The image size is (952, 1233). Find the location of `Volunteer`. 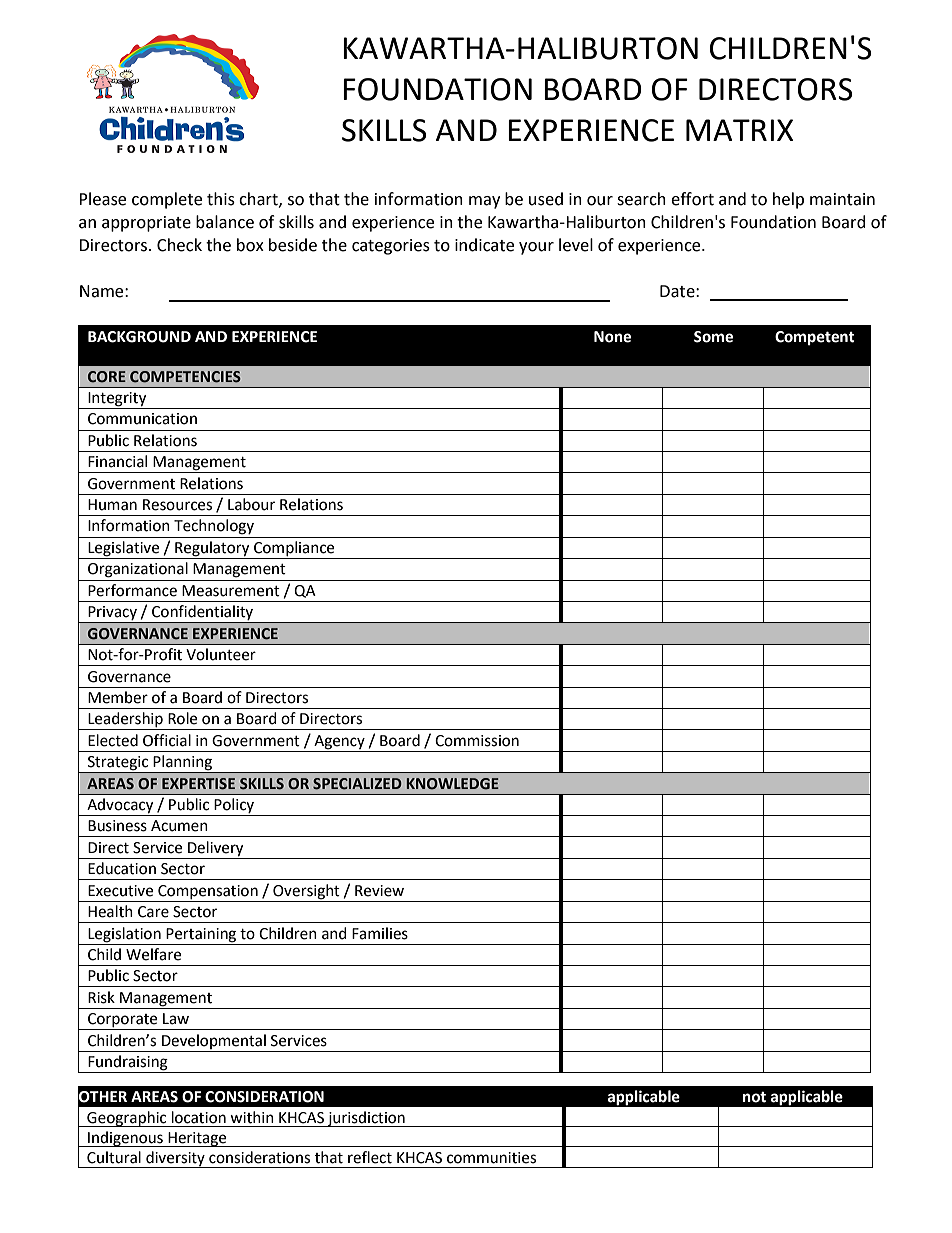

Volunteer is located at coordinates (221, 654).
